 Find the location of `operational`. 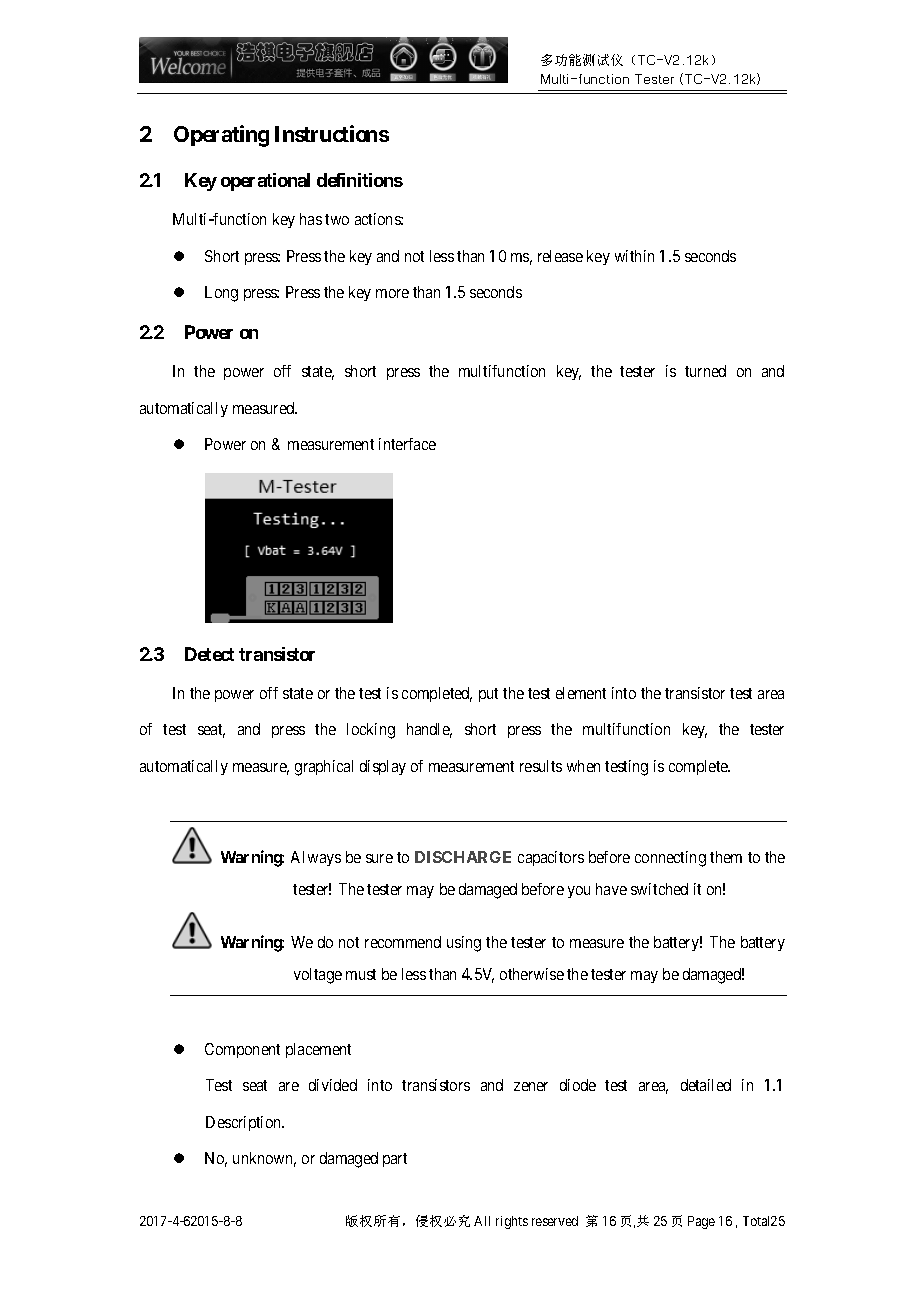

operational is located at coordinates (265, 182).
